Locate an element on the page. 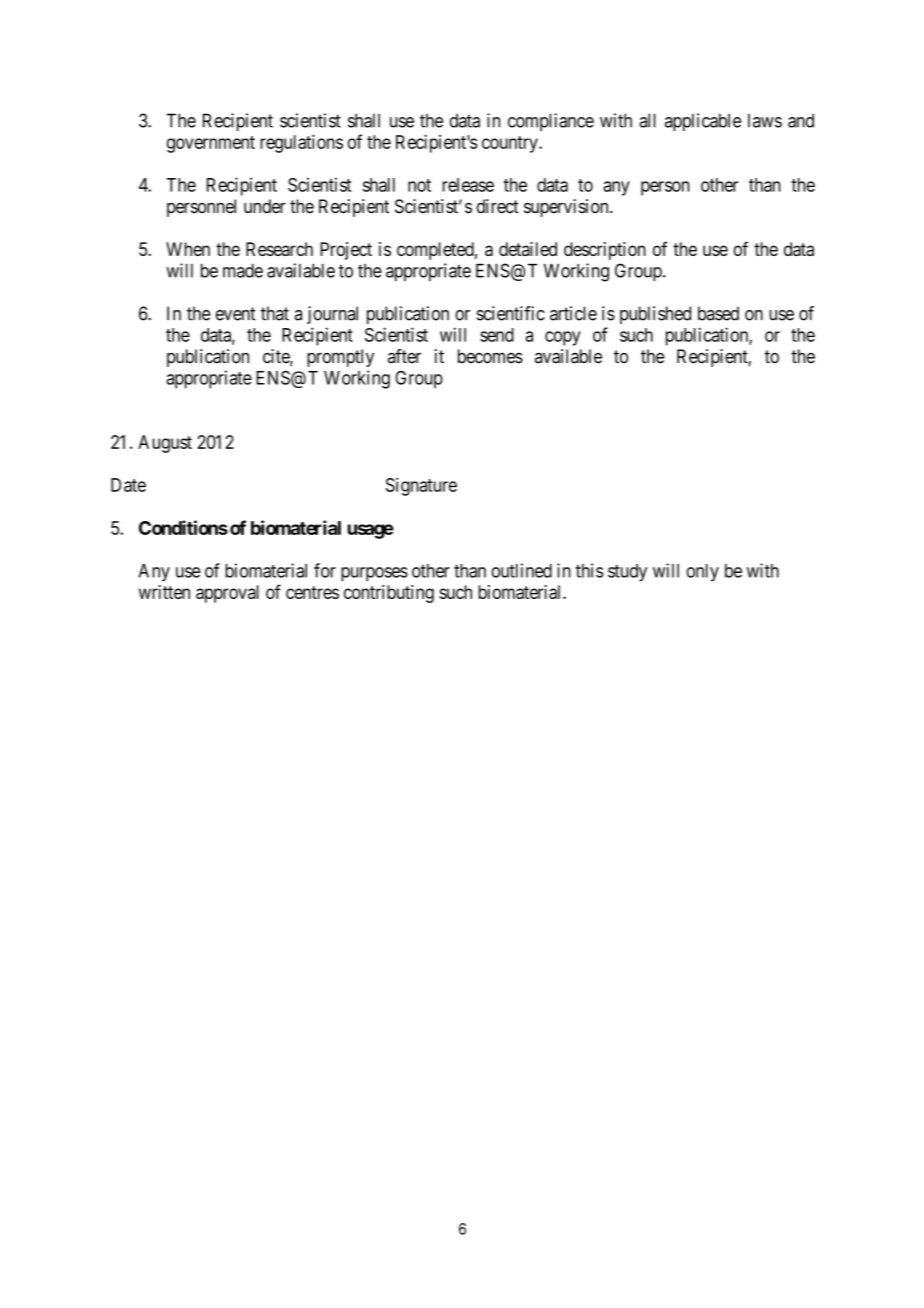  detailed is located at coordinates (528, 249).
